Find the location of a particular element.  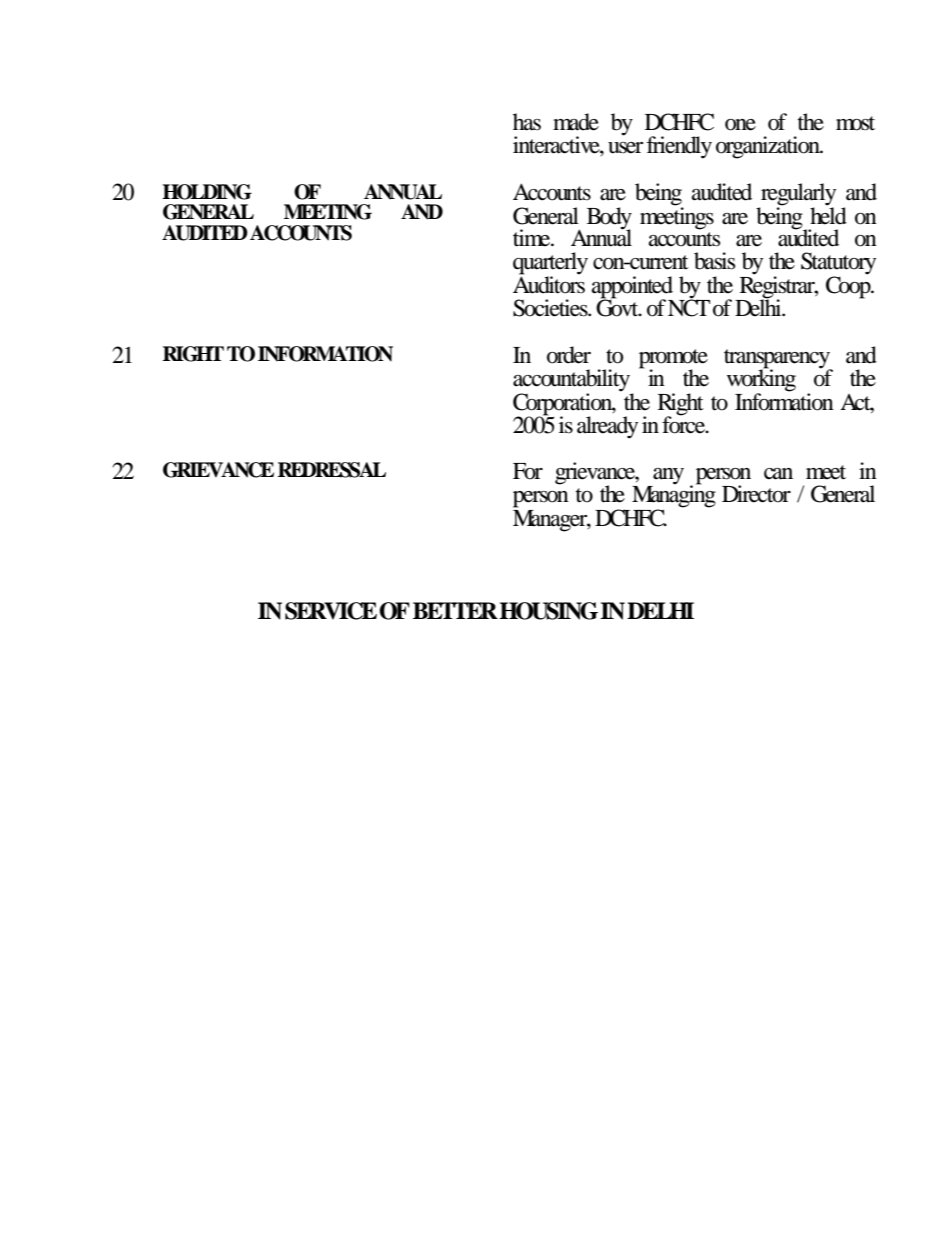

already is located at coordinates (607, 427).
